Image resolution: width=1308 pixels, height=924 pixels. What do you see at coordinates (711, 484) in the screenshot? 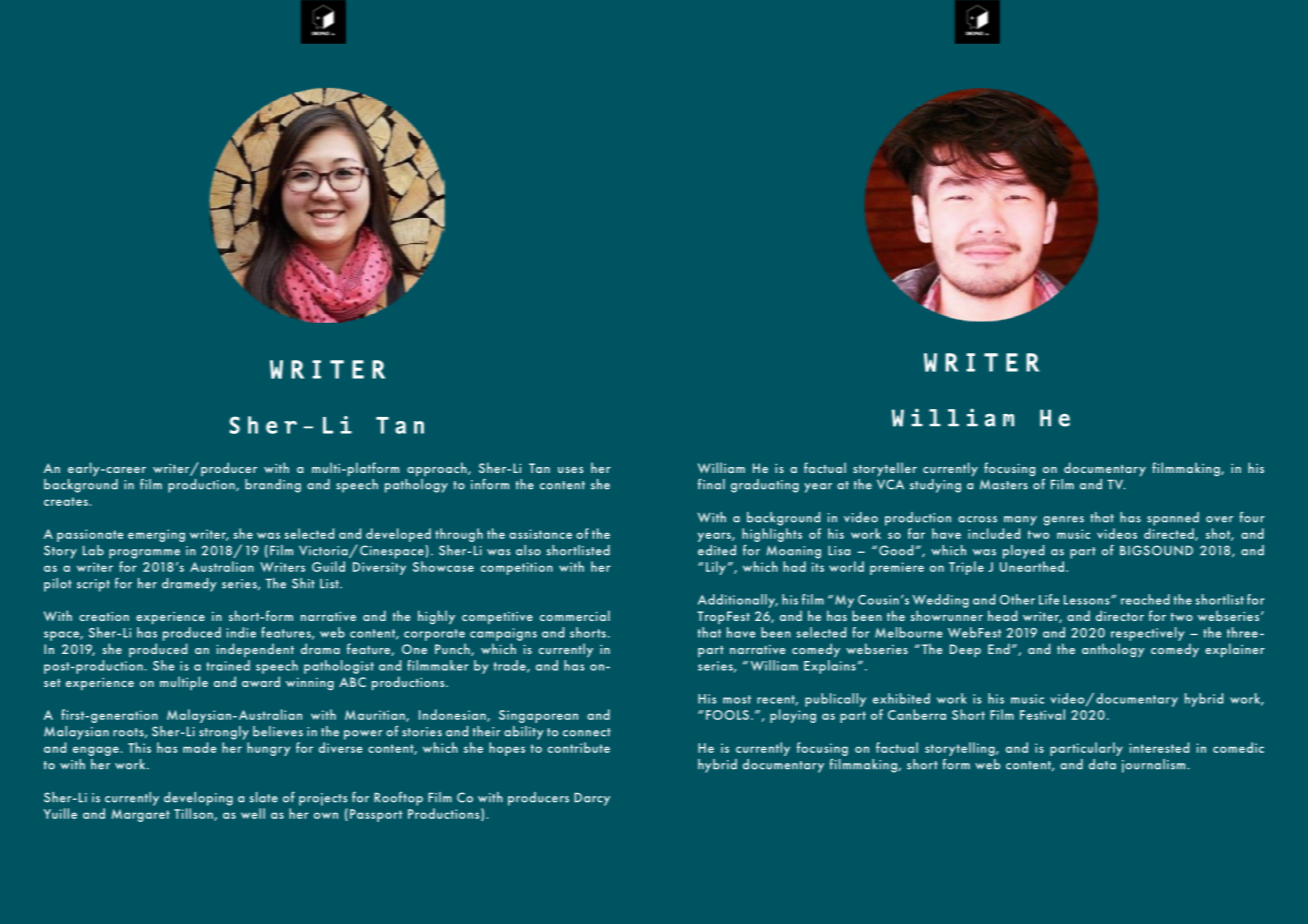
I see `final` at bounding box center [711, 484].
